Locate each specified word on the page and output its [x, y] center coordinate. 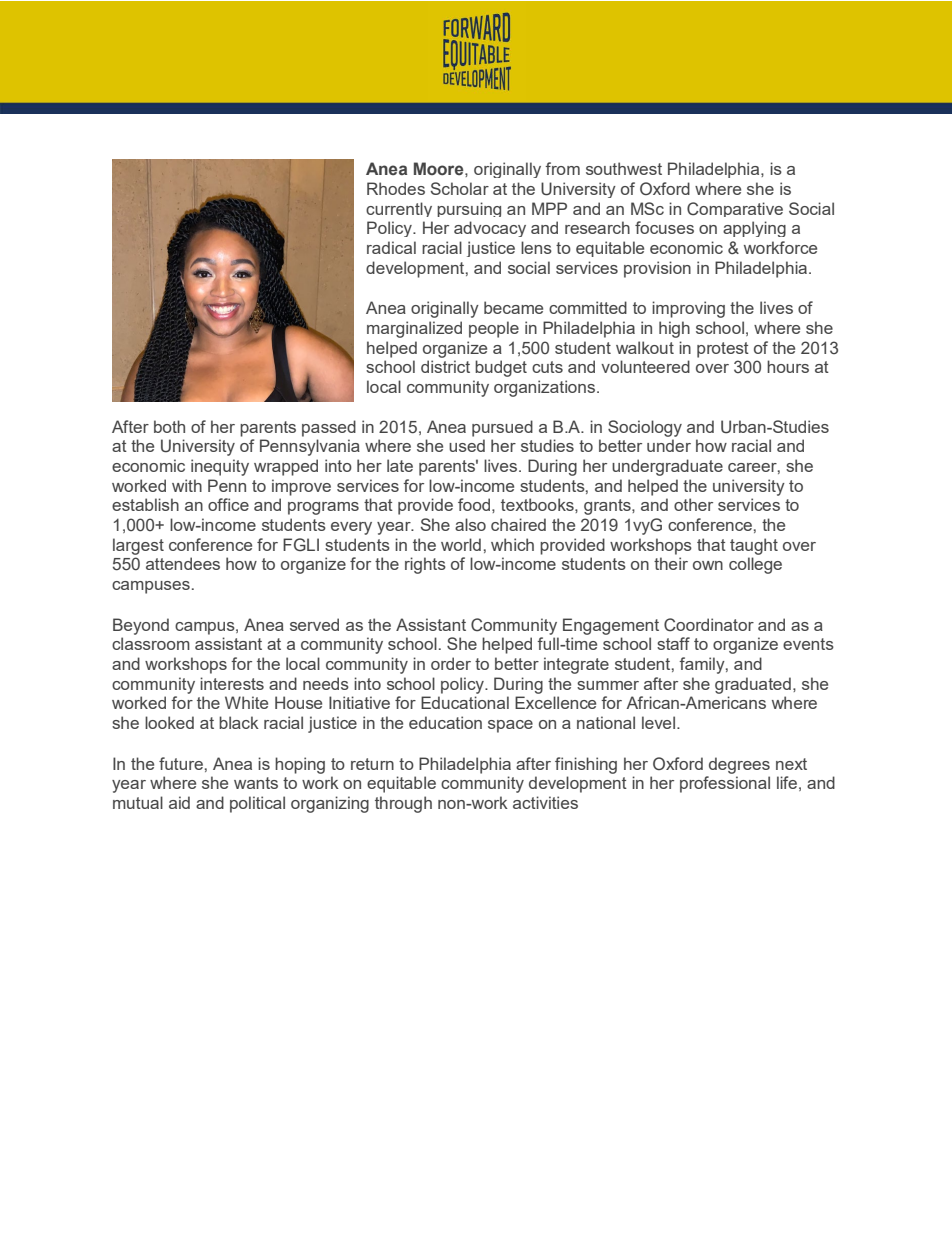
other [693, 504]
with [187, 485]
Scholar [460, 188]
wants [256, 783]
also [470, 524]
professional [725, 784]
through [403, 804]
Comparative [735, 209]
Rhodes [396, 188]
